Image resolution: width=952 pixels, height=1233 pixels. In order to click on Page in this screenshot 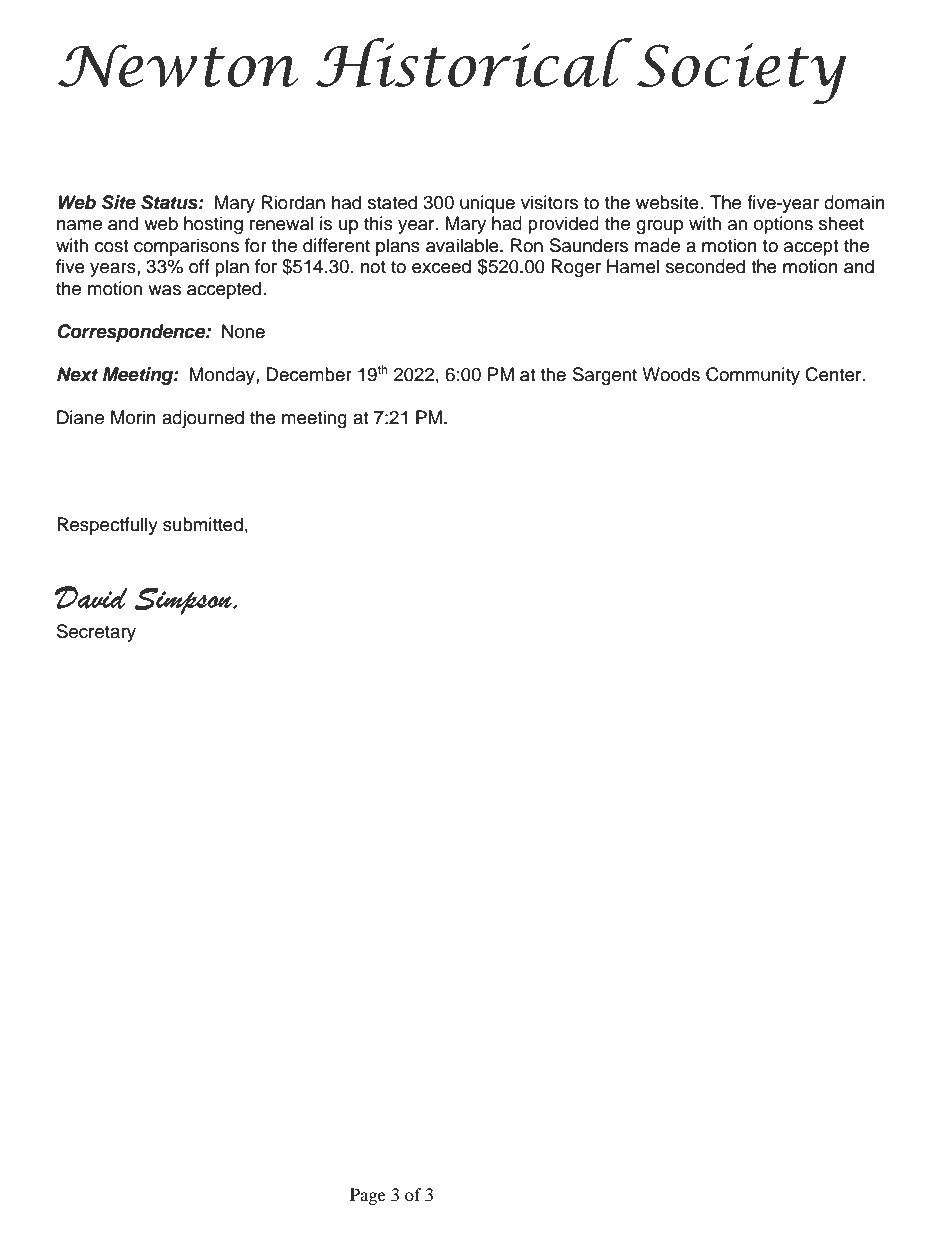, I will do `click(368, 1196)`.
